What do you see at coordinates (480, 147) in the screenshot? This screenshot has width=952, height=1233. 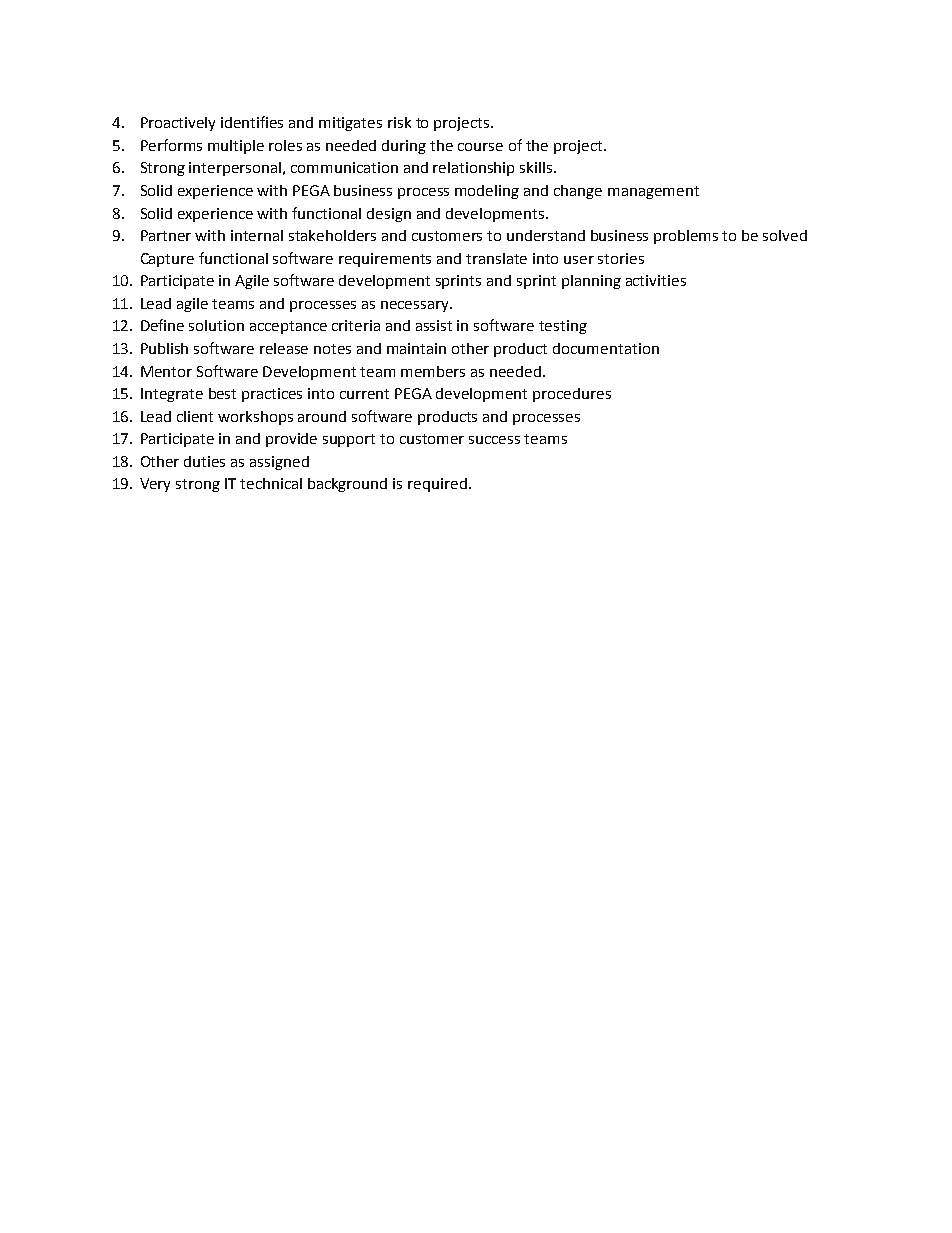 I see `course` at bounding box center [480, 147].
